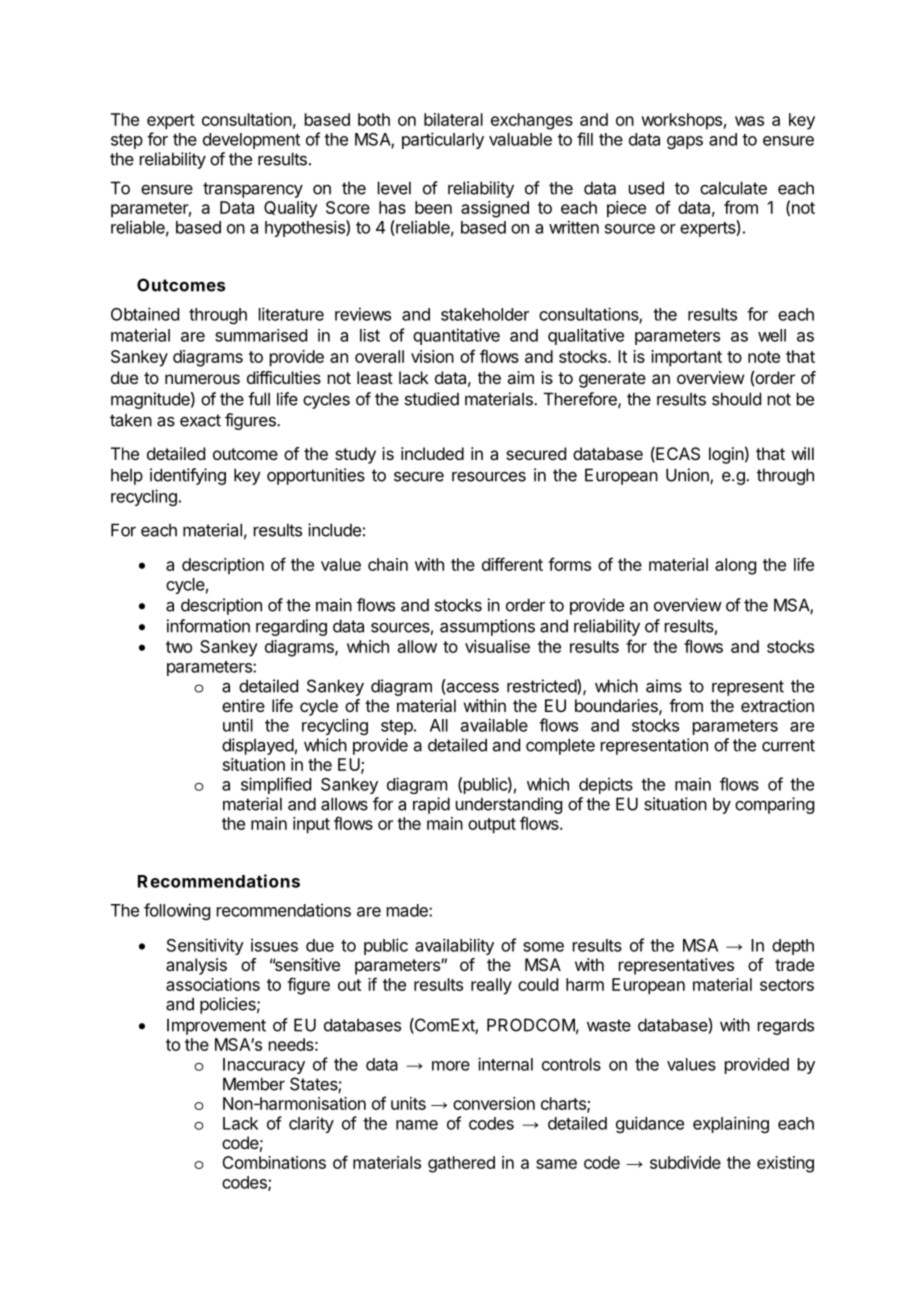  What do you see at coordinates (664, 686) in the screenshot?
I see `aims` at bounding box center [664, 686].
